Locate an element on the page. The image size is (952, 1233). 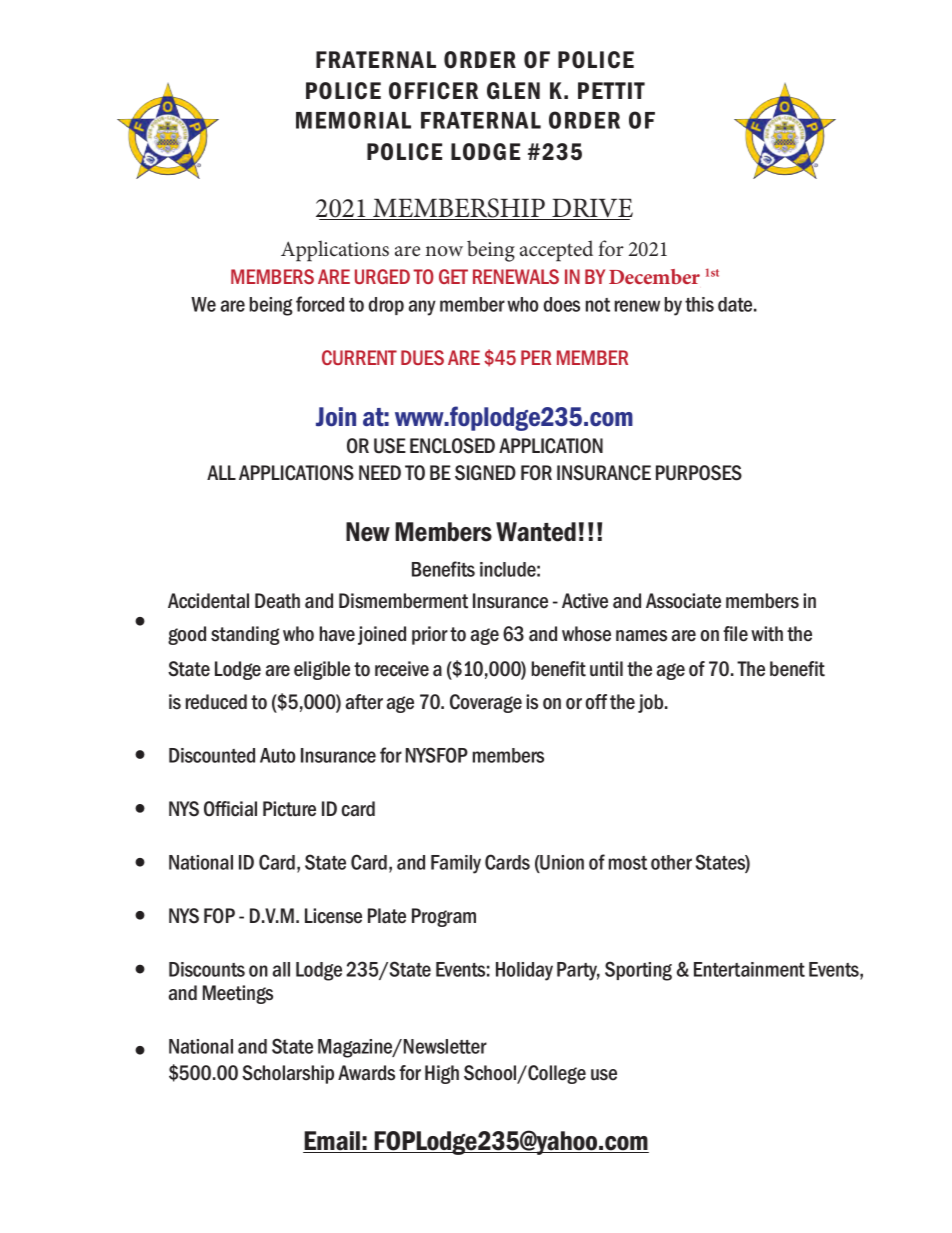
MEMORIAL is located at coordinates (353, 120).
